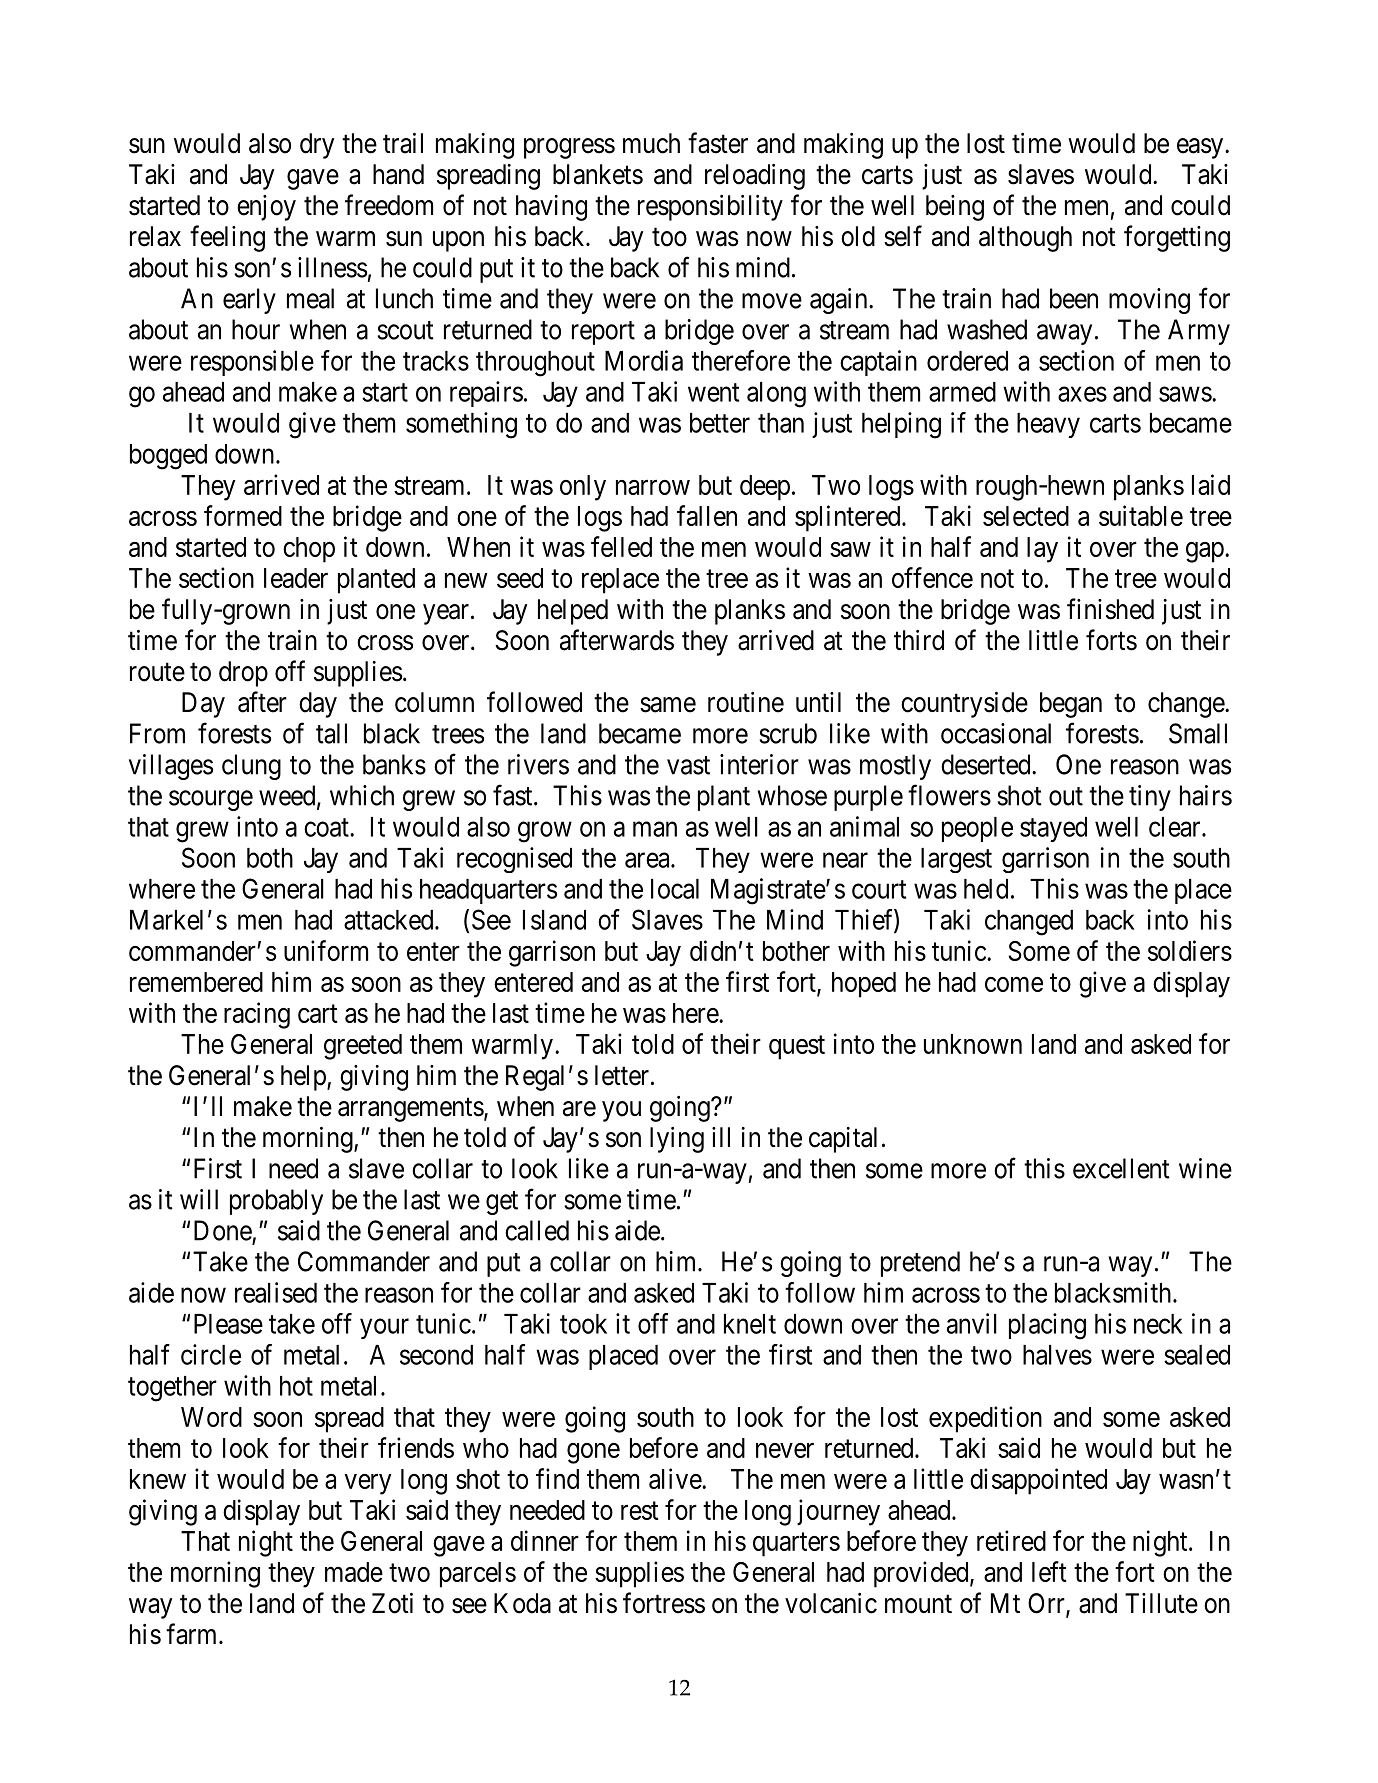 This page has height=1783, width=1378. I want to click on same, so click(668, 705).
